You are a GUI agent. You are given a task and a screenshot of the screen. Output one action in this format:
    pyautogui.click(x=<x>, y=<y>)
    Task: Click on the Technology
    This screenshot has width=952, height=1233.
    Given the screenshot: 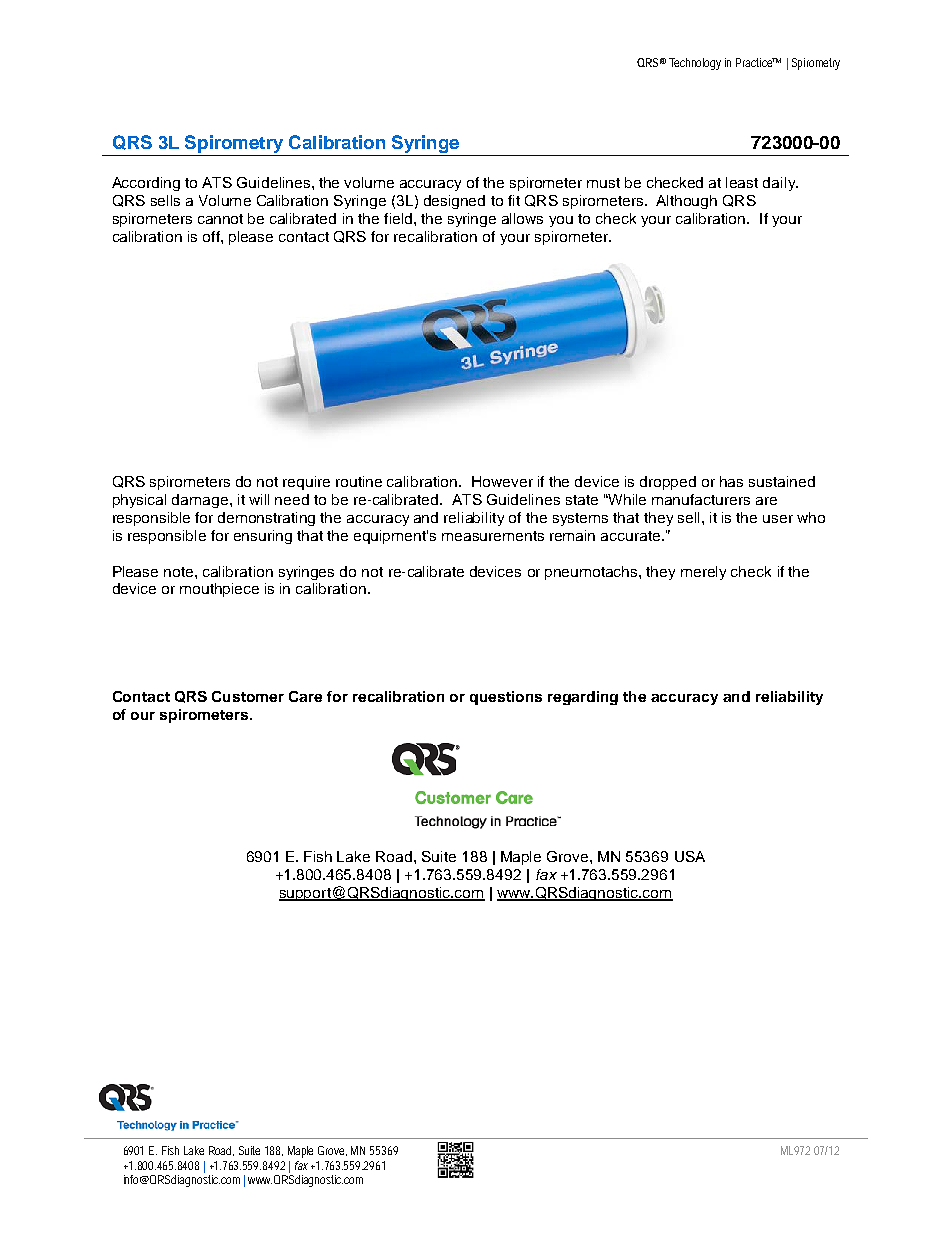 What is the action you would take?
    pyautogui.click(x=695, y=64)
